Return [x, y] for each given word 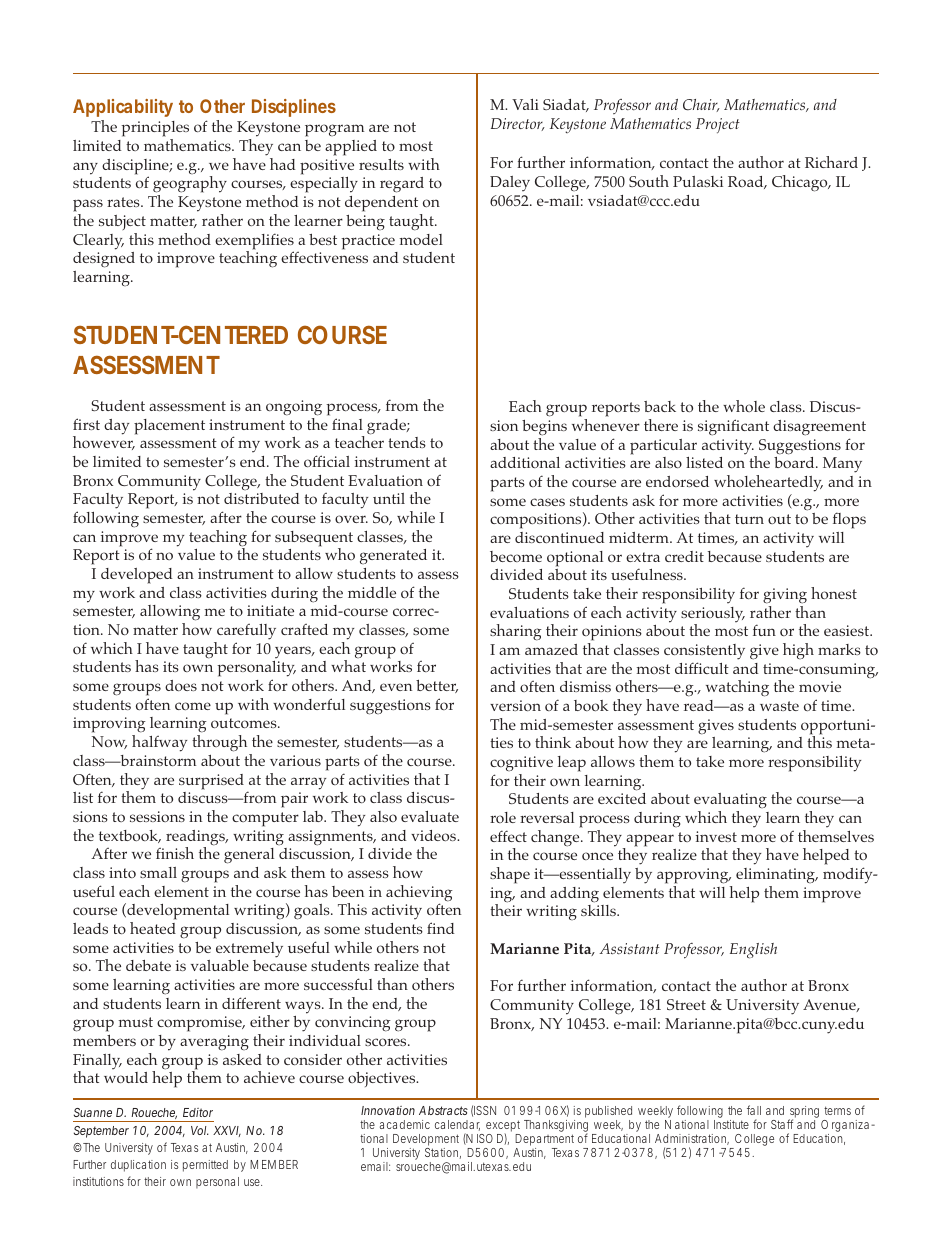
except [503, 1127]
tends [407, 442]
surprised [211, 782]
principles [155, 130]
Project [718, 125]
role [503, 817]
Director [518, 124]
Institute [731, 1124]
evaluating [730, 802]
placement [169, 427]
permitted [205, 1166]
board [795, 462]
